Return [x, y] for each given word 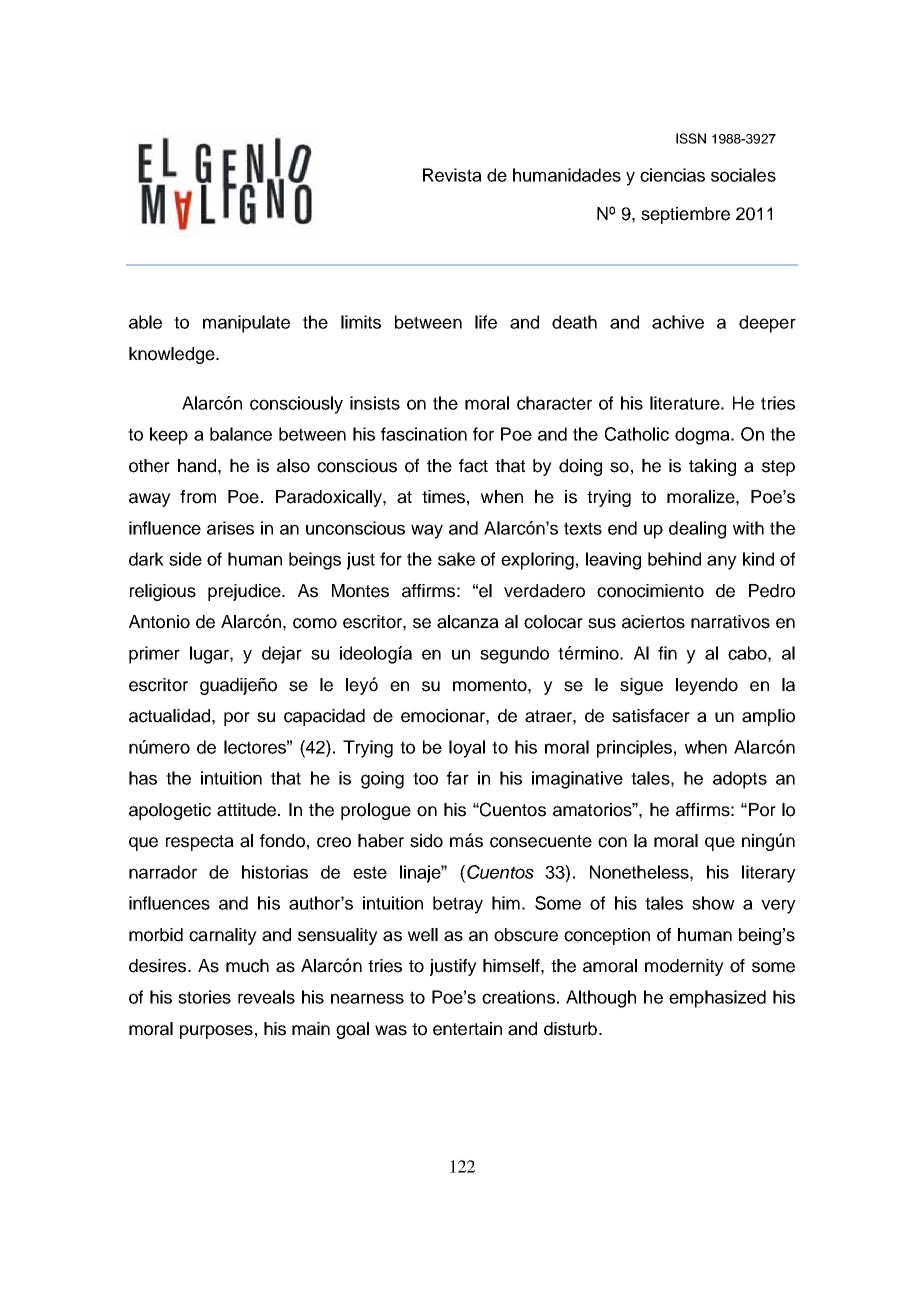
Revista [452, 175]
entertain [467, 1029]
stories [204, 997]
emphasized [717, 999]
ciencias [672, 175]
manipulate [246, 324]
